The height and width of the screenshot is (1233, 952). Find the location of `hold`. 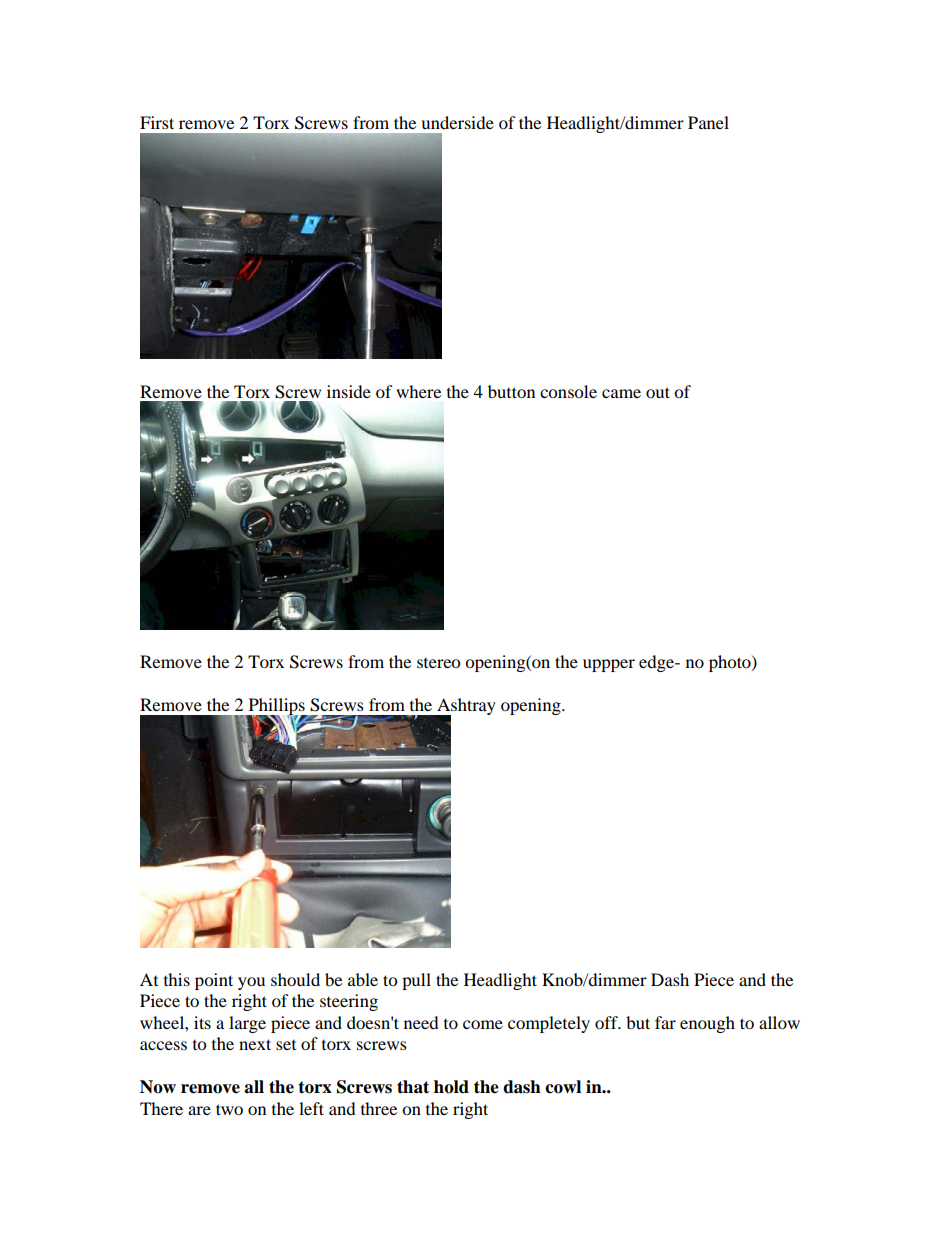

hold is located at coordinates (451, 1087).
